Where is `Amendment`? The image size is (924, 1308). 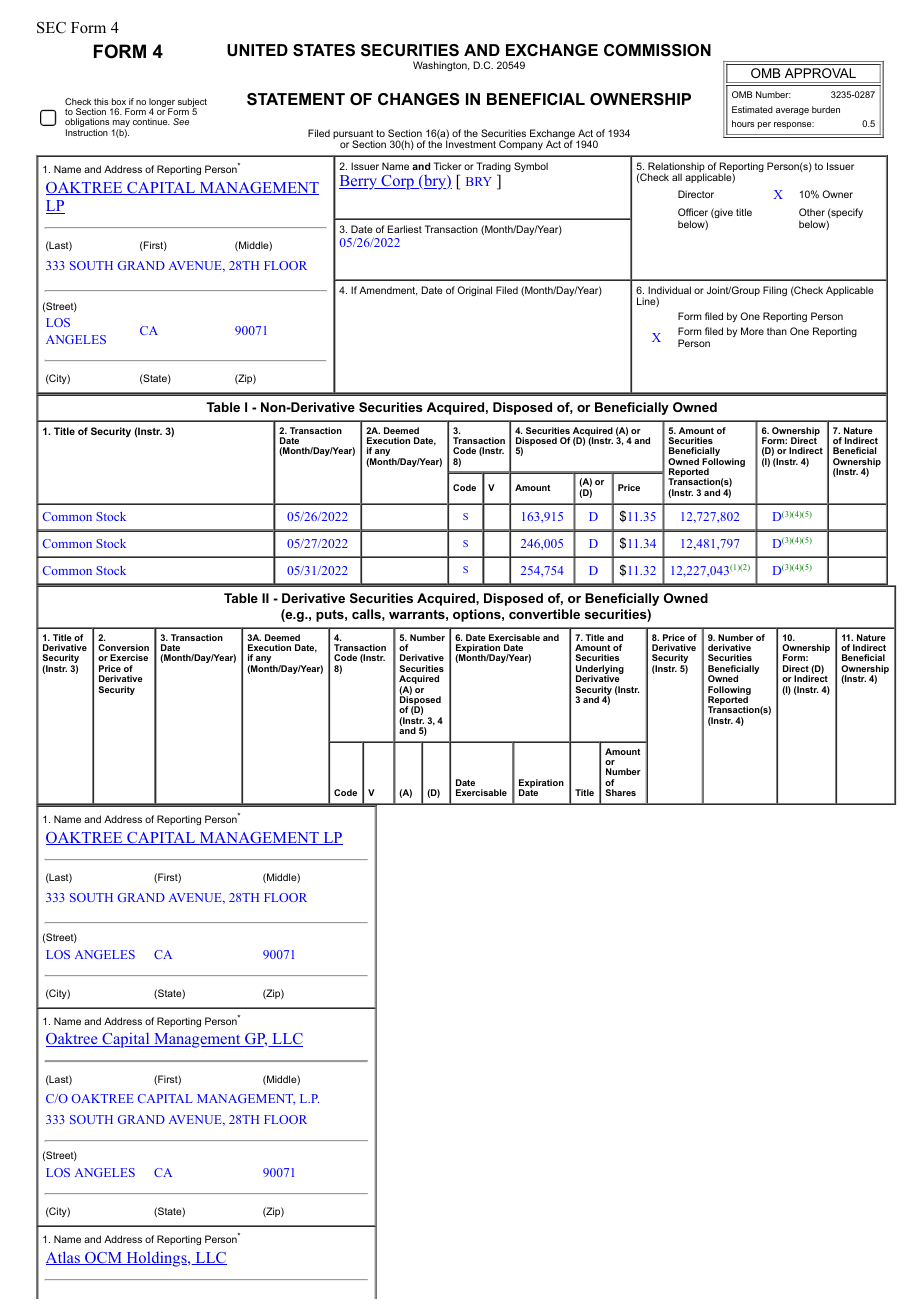
Amendment is located at coordinates (388, 291).
